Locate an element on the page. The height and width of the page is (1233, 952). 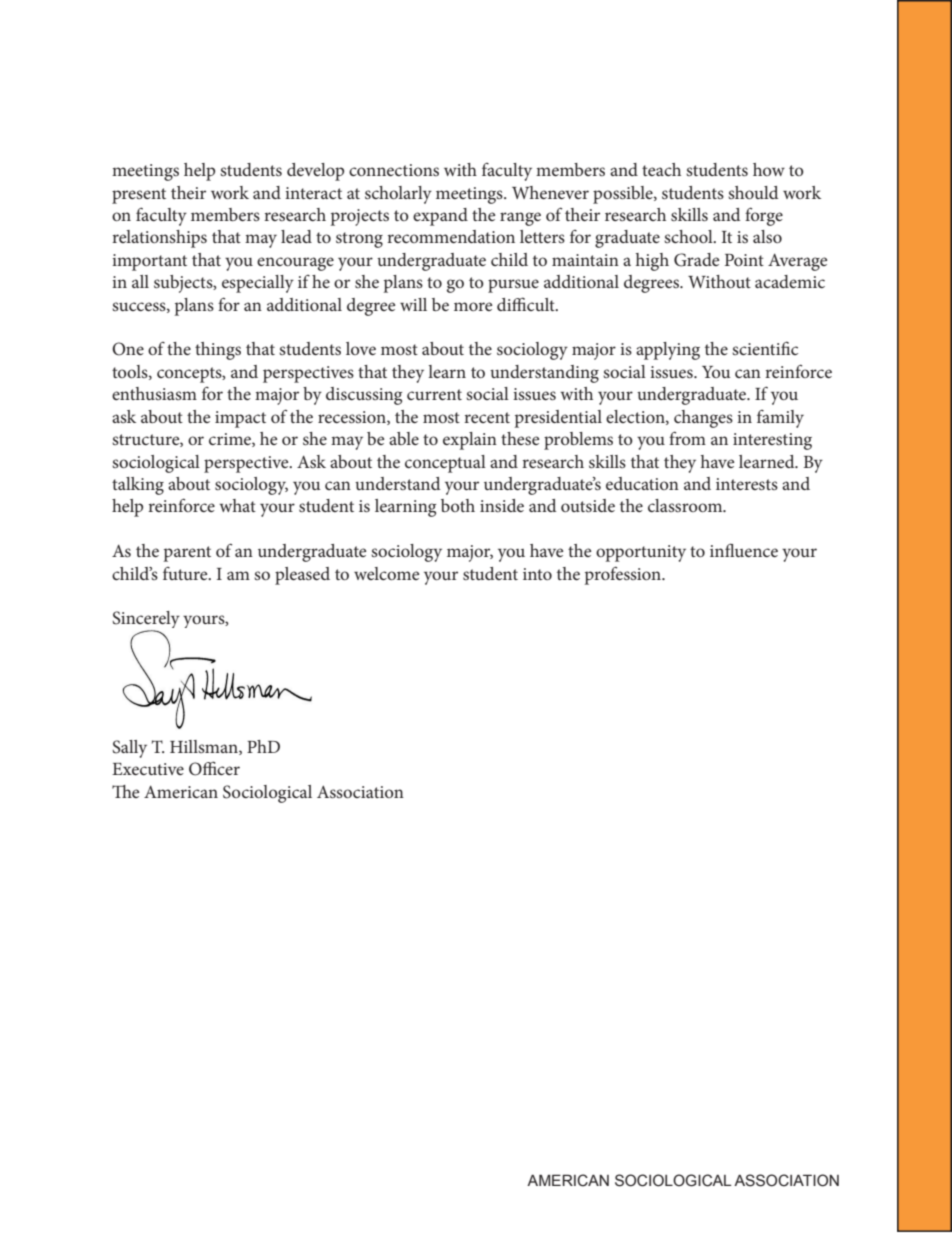
Executive is located at coordinates (148, 769).
